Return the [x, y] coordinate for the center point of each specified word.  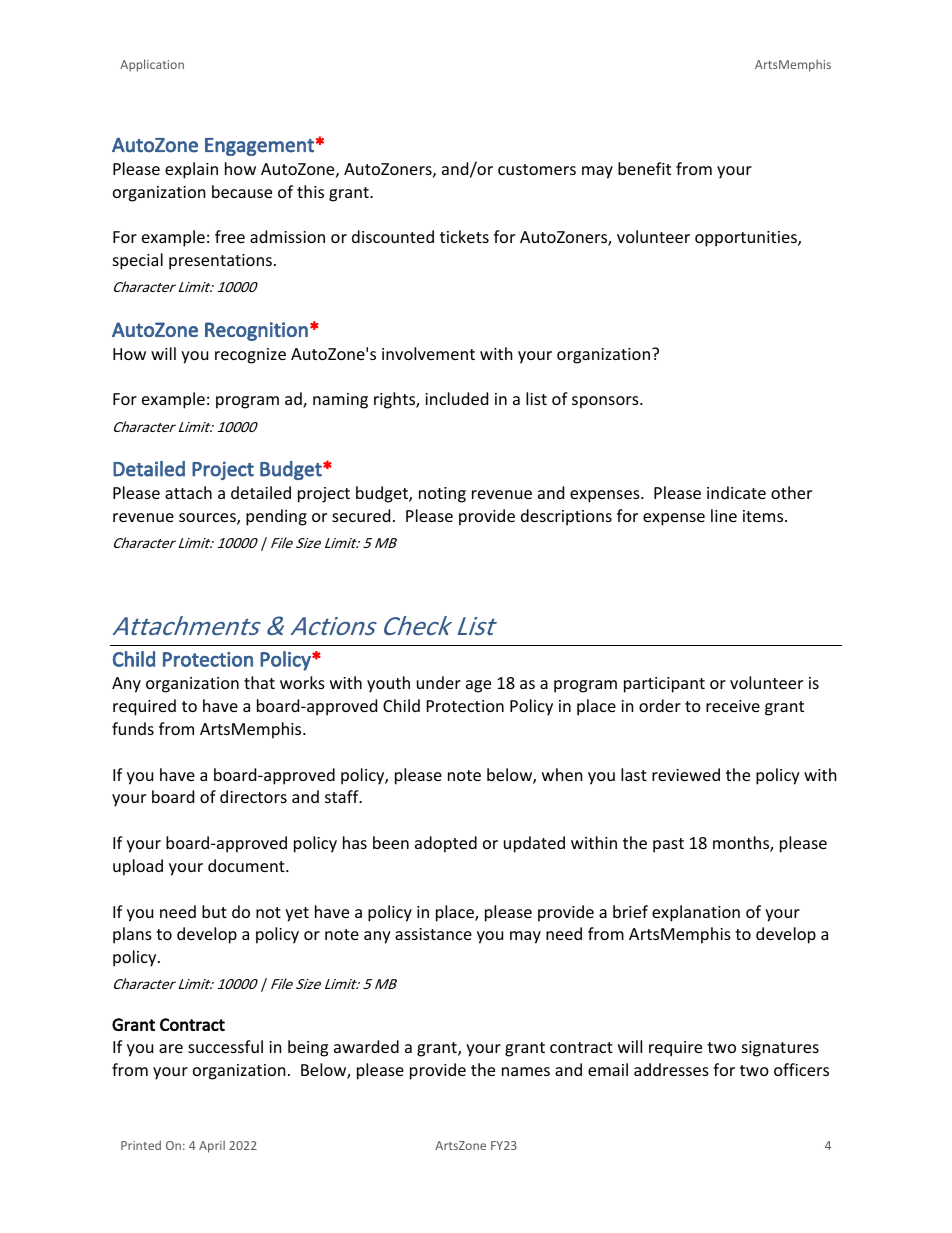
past [668, 845]
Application [152, 65]
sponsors [606, 402]
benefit [644, 168]
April [212, 1146]
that [259, 682]
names [526, 1071]
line [724, 515]
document [247, 865]
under [439, 682]
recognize [250, 356]
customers [537, 169]
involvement [428, 353]
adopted [446, 844]
